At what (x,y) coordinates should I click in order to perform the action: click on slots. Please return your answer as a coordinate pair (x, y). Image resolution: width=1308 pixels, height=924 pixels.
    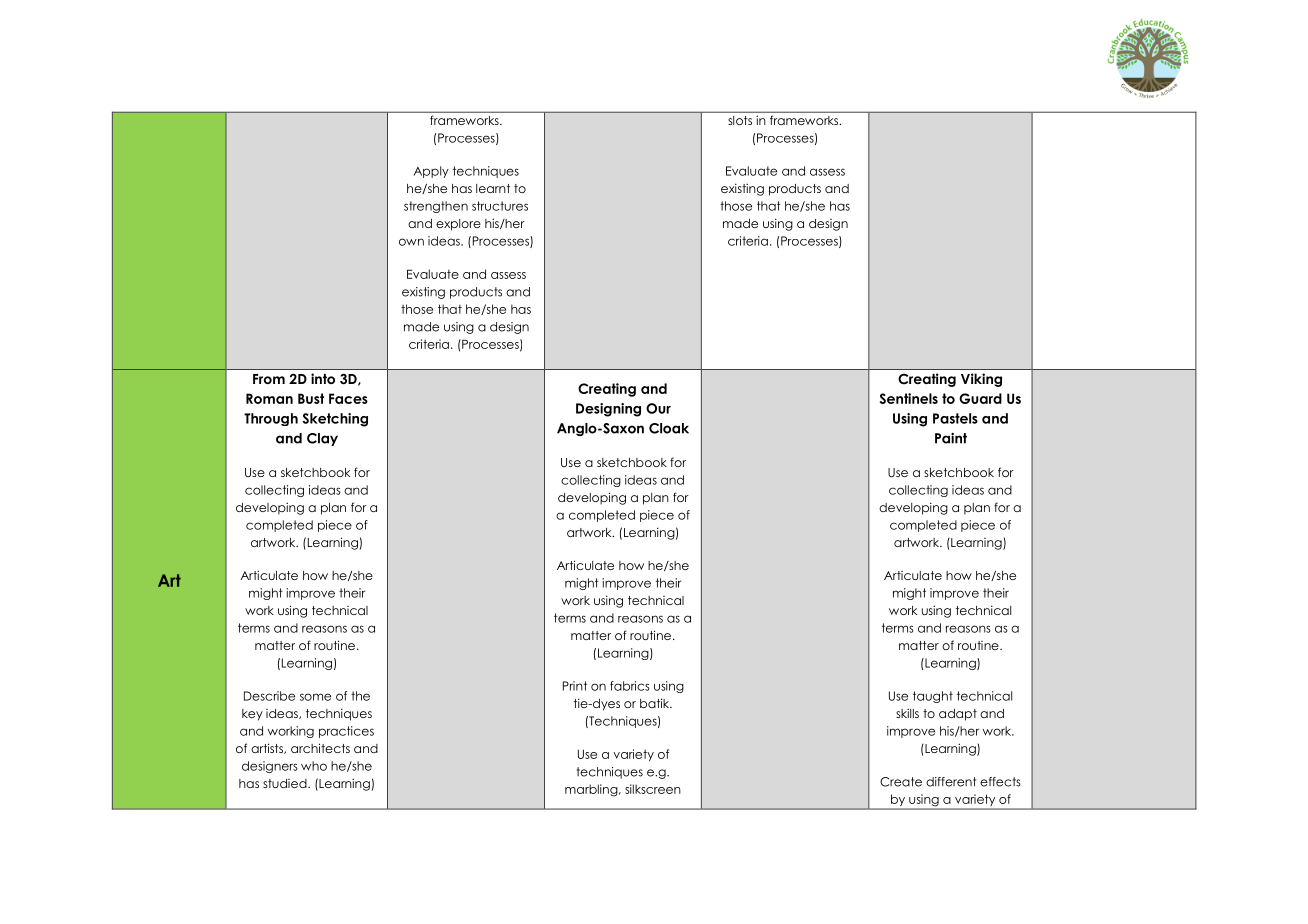
    Looking at the image, I should click on (740, 120).
